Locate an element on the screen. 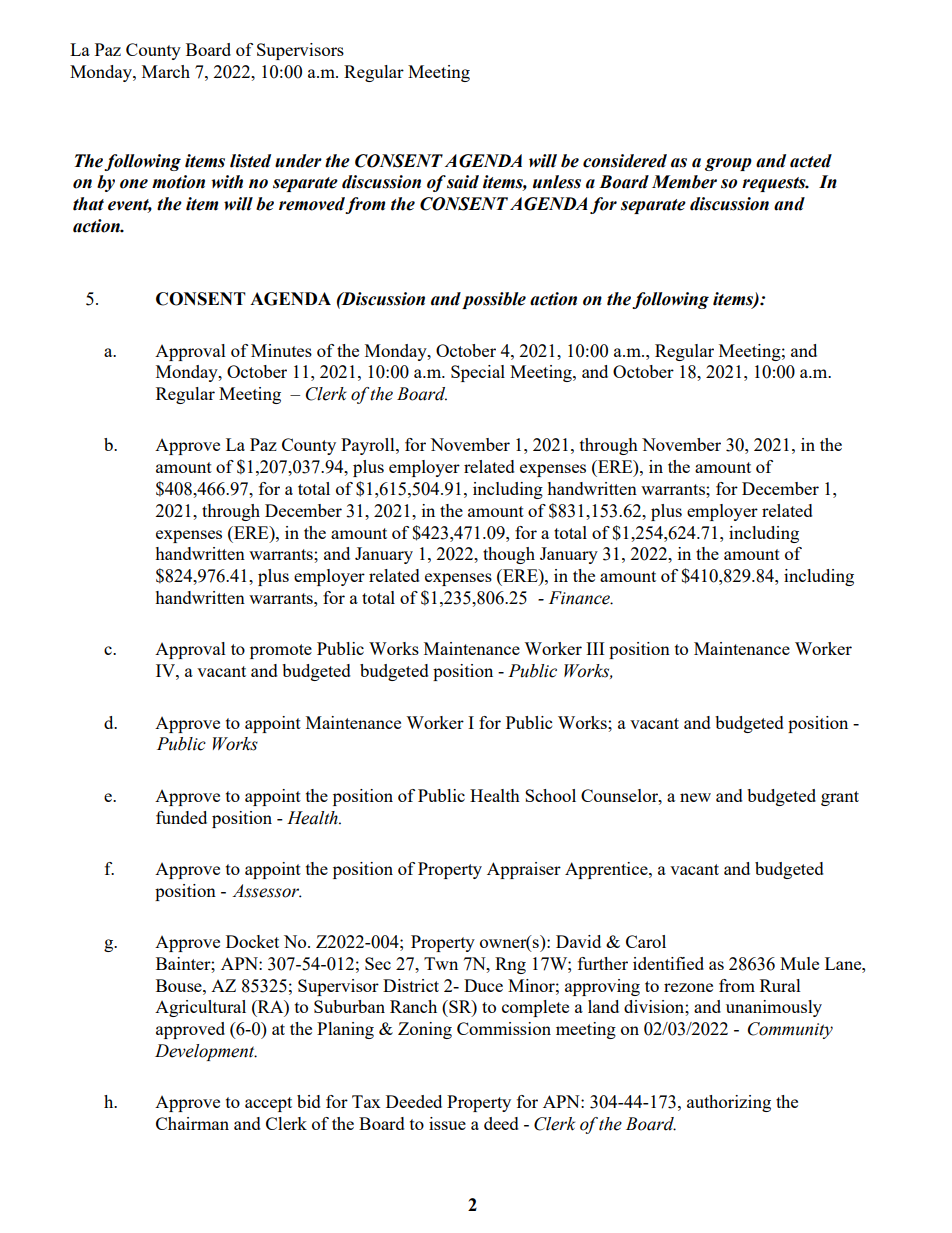  Appraiser is located at coordinates (524, 870).
